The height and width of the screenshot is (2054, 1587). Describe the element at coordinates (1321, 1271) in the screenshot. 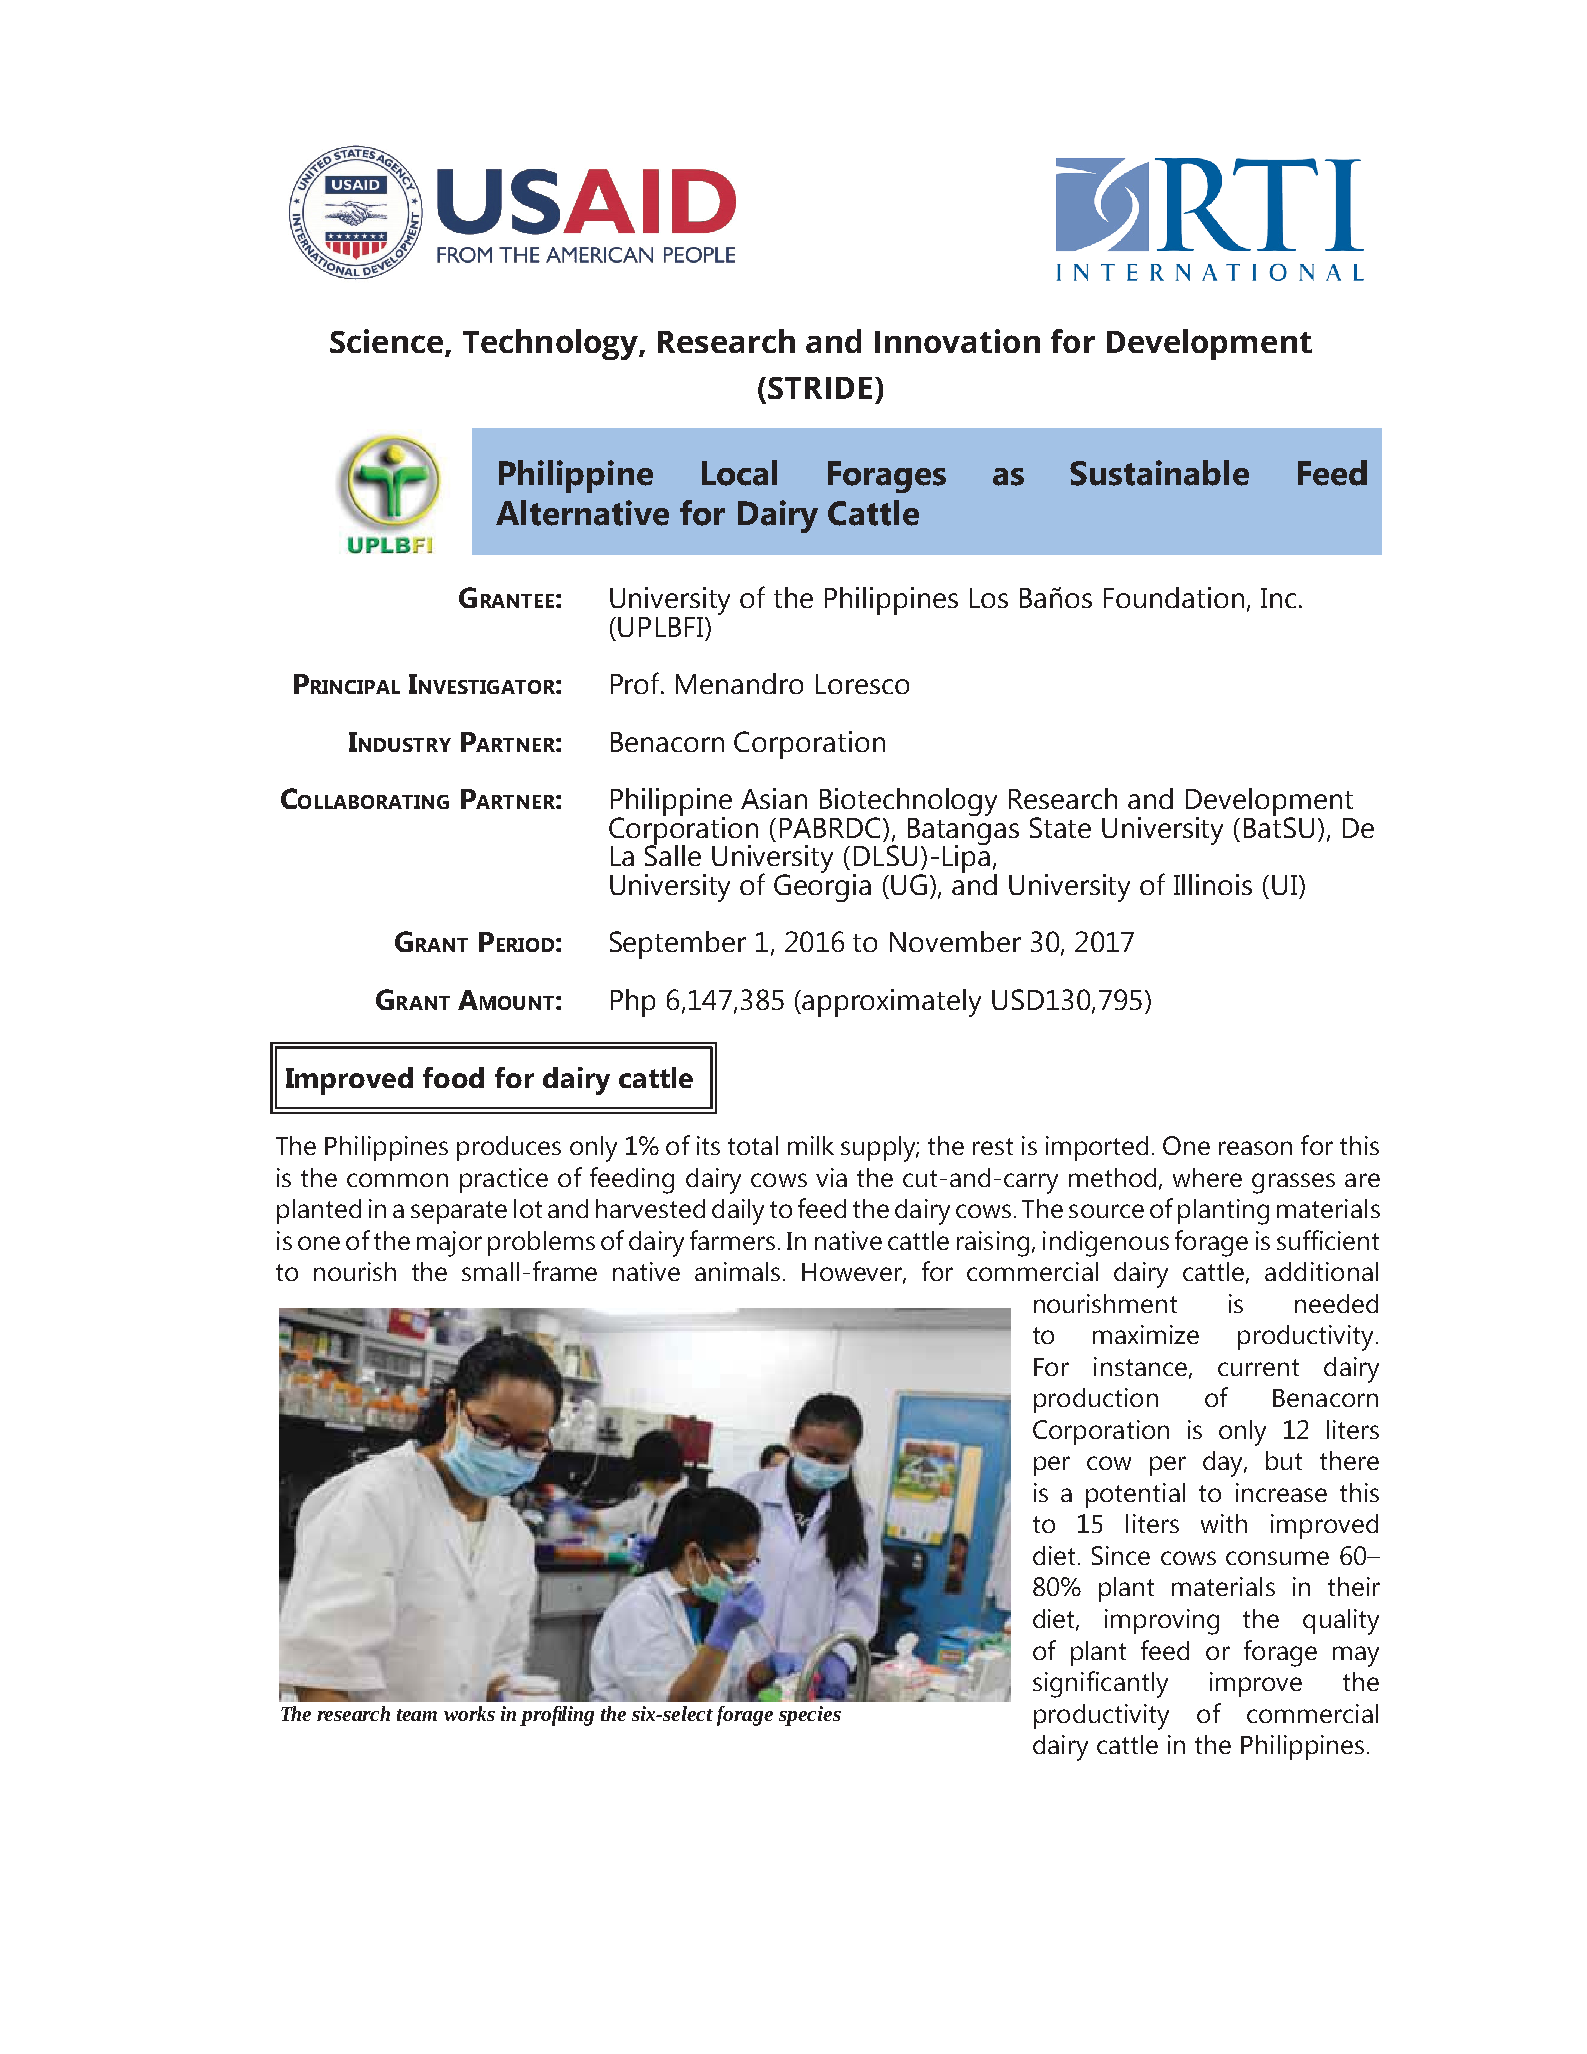

I see `additional` at that location.
